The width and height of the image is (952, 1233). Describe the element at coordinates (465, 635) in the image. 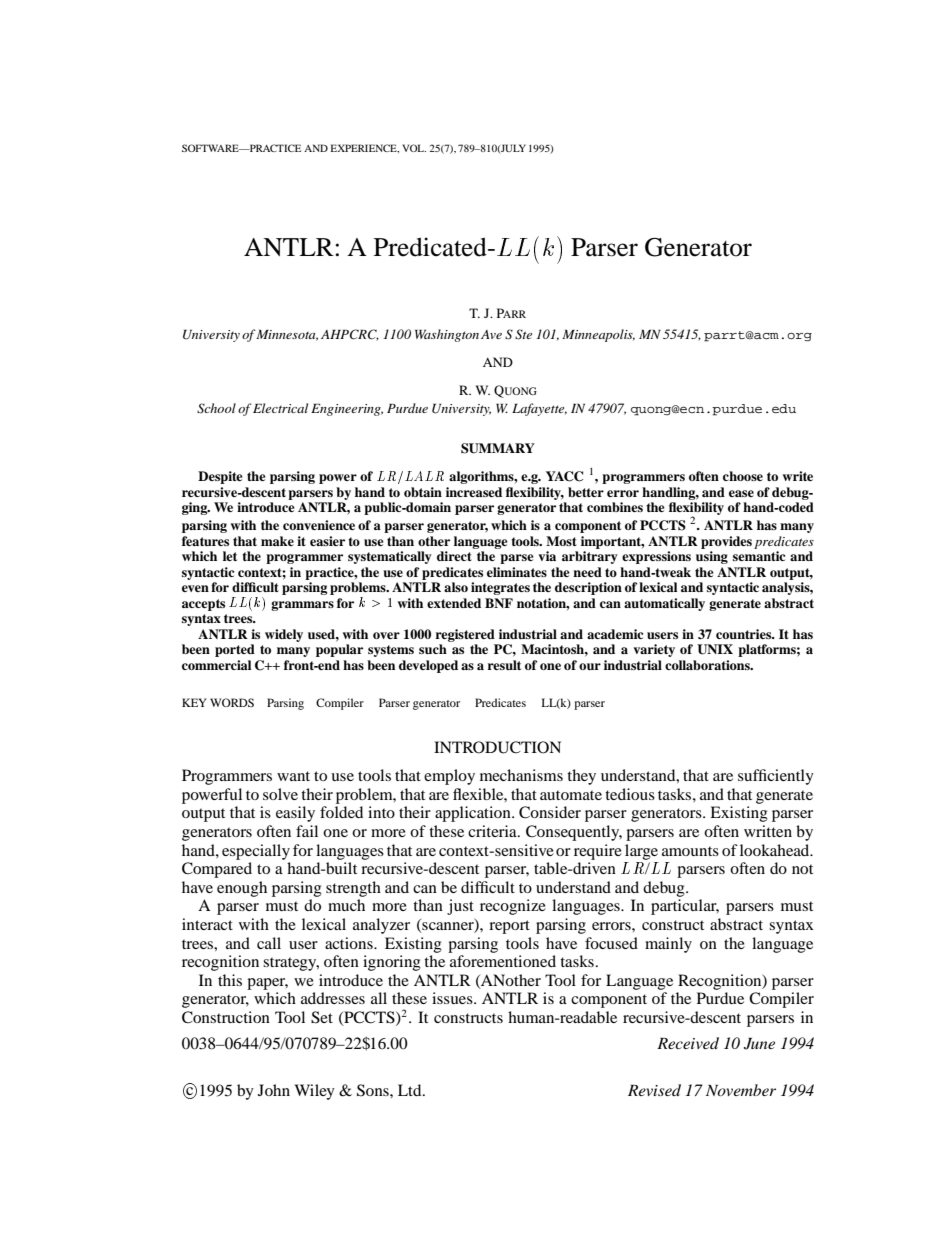

I see `registered` at that location.
